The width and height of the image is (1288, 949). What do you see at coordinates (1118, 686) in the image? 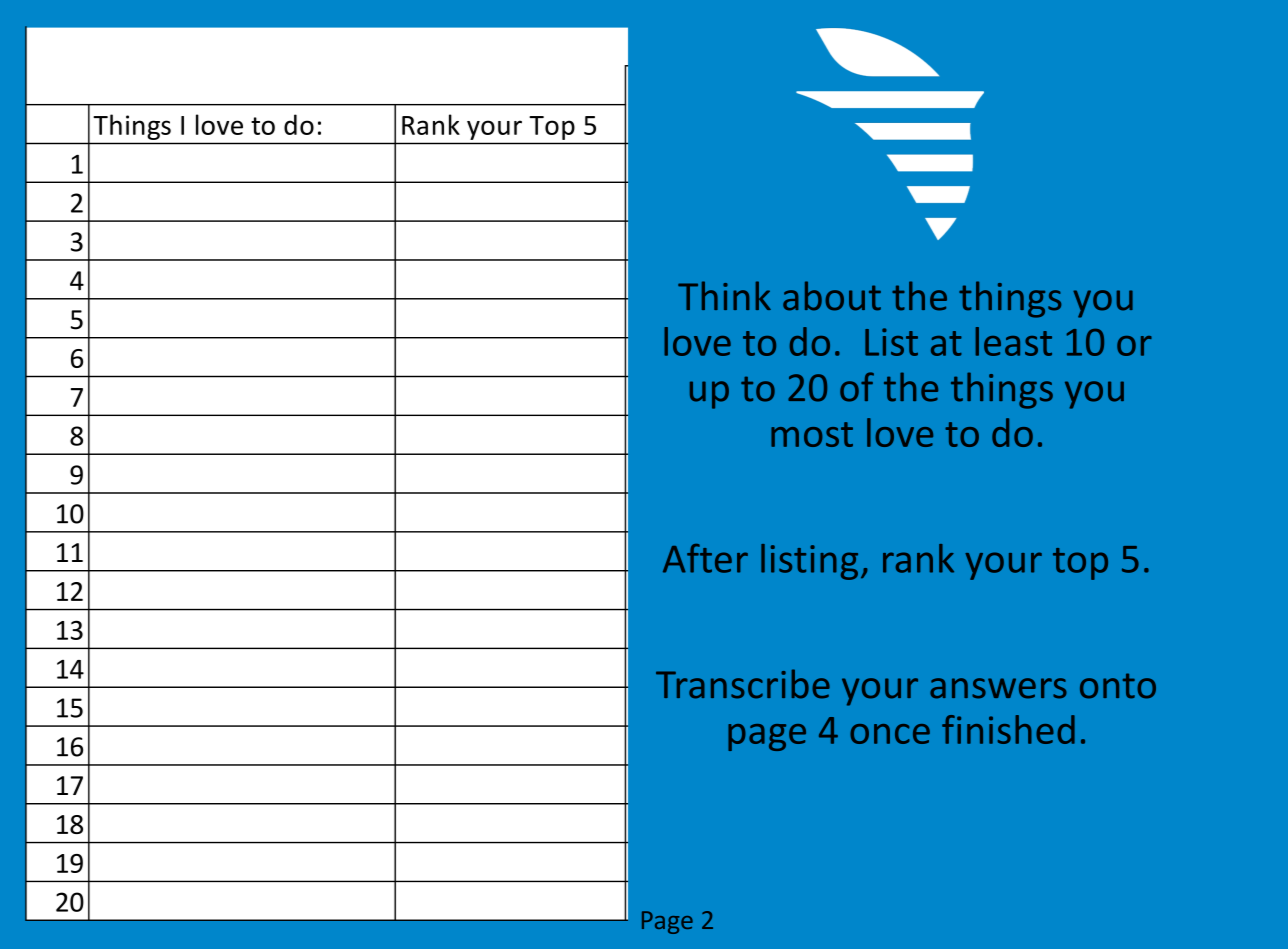
I see `onto` at bounding box center [1118, 686].
